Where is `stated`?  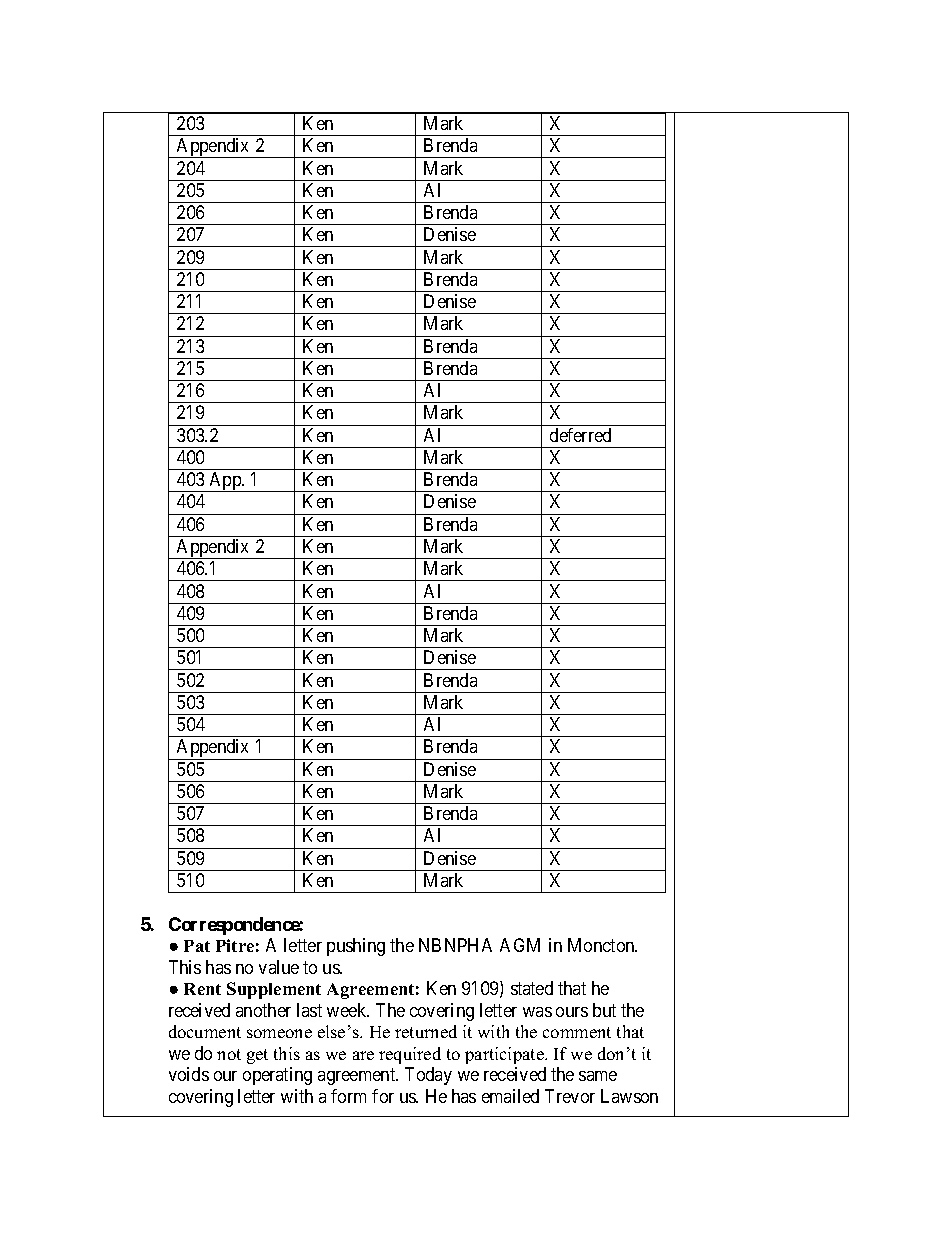
stated is located at coordinates (532, 988).
